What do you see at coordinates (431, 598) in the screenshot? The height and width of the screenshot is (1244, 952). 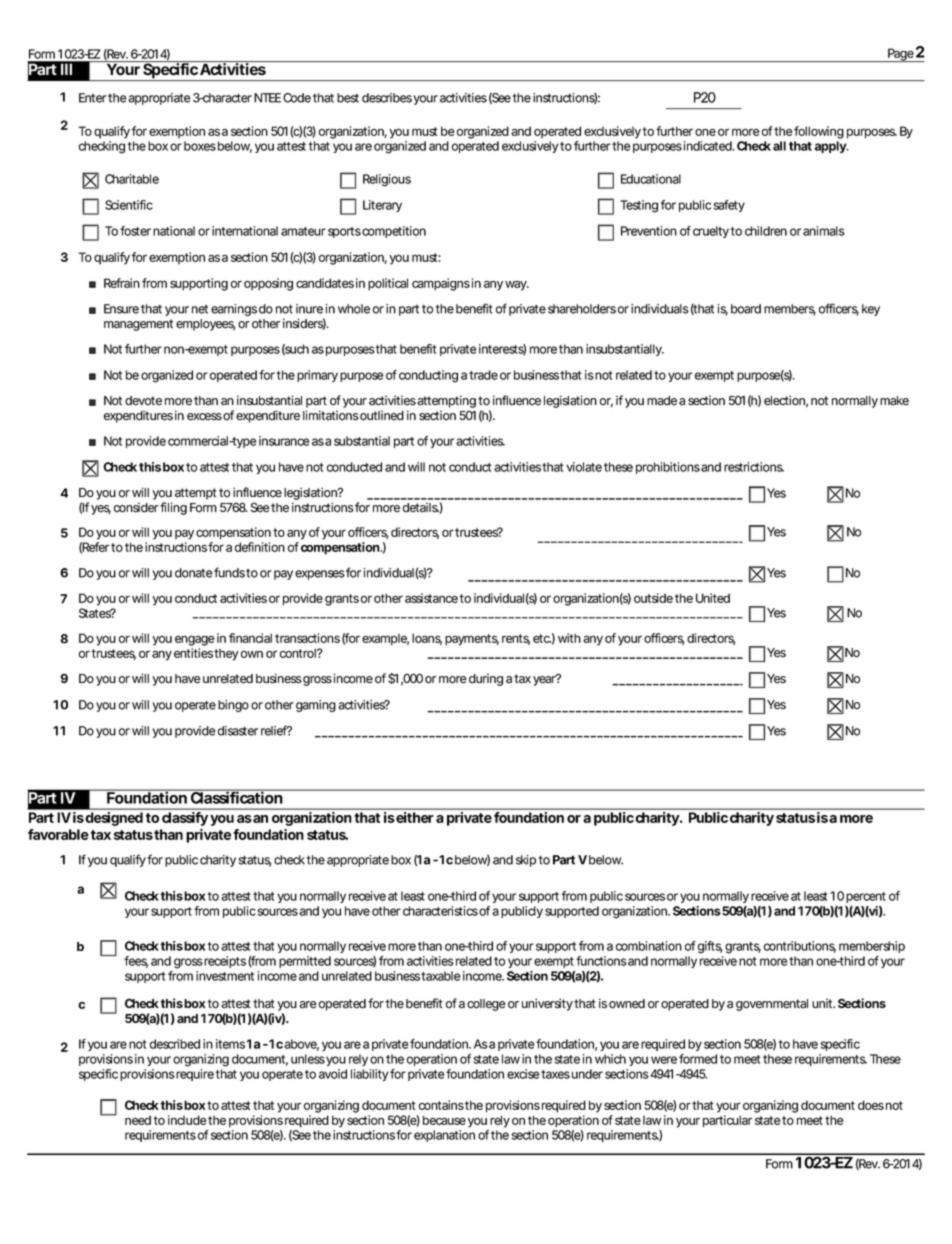 I see `assistance` at bounding box center [431, 598].
